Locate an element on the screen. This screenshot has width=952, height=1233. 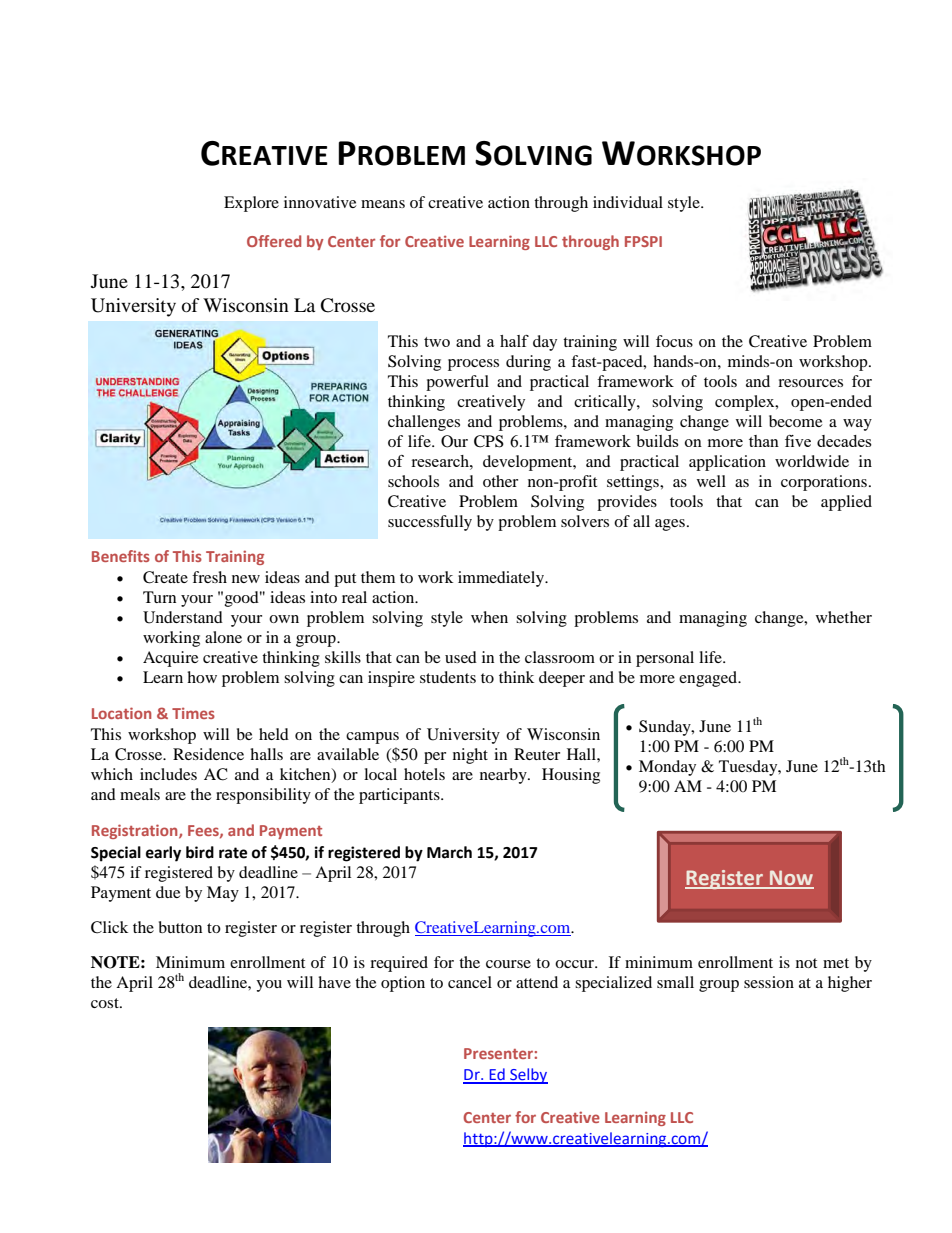
individual is located at coordinates (628, 202).
